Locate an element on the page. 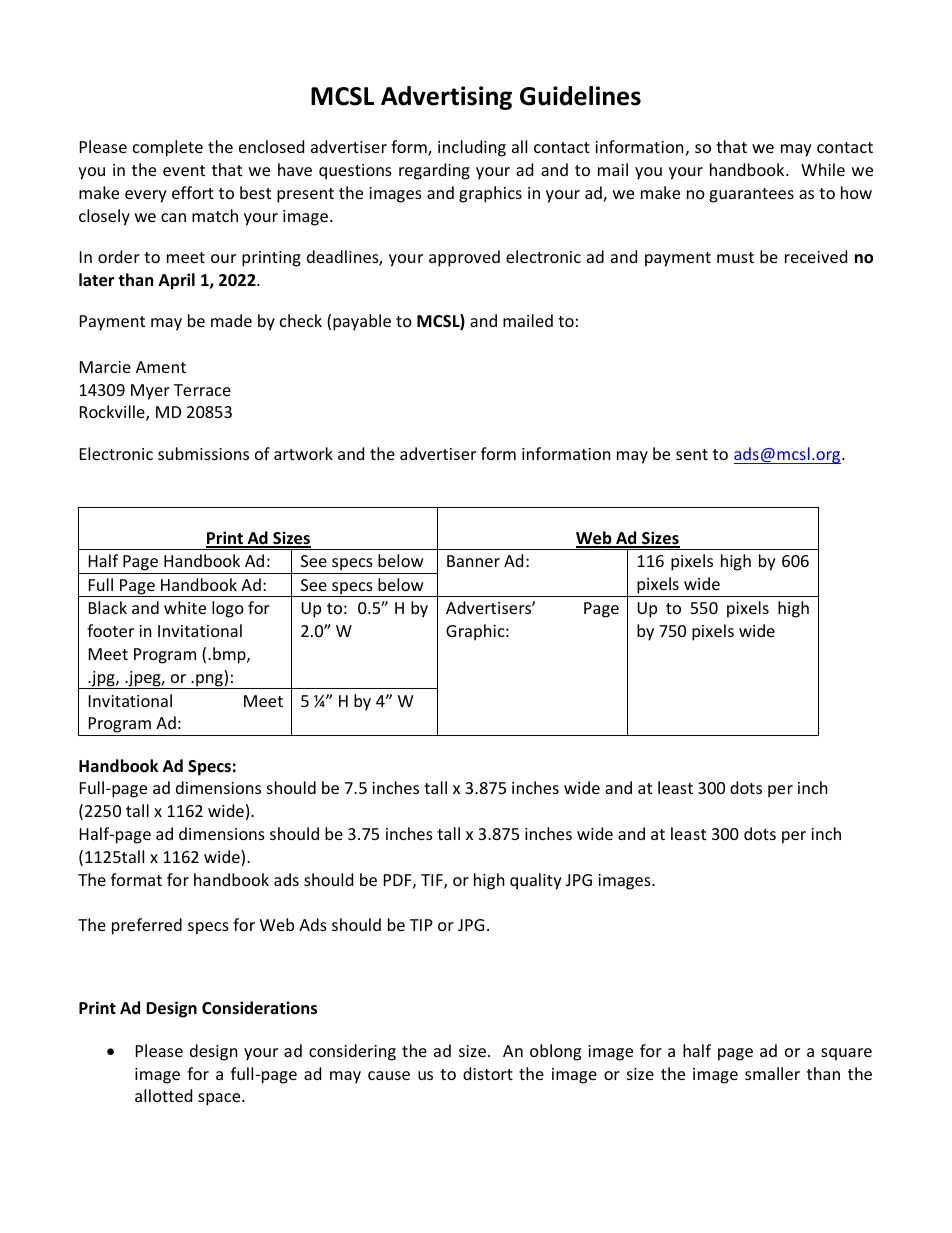  quality is located at coordinates (536, 881).
